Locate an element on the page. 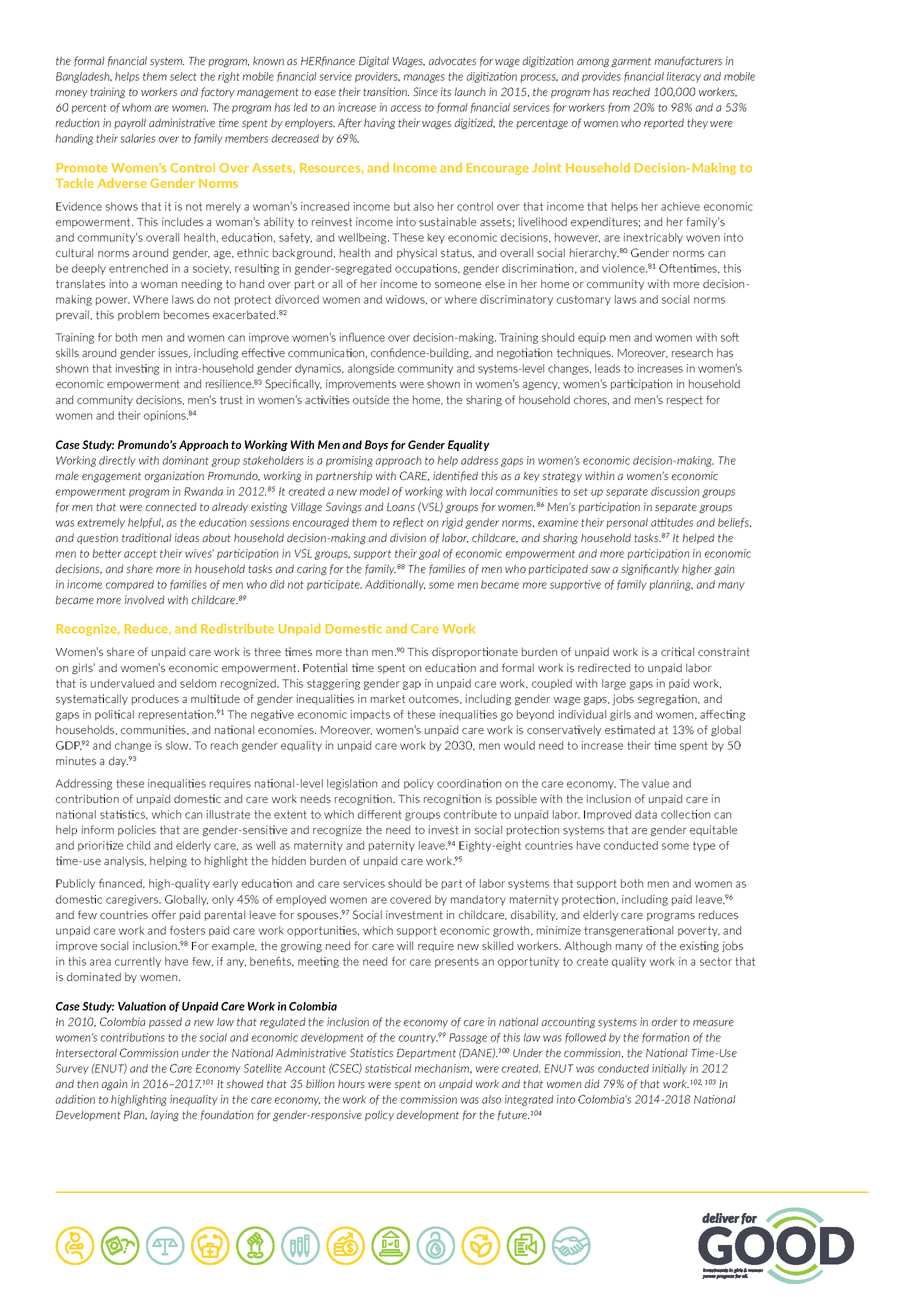  issues is located at coordinates (174, 353).
